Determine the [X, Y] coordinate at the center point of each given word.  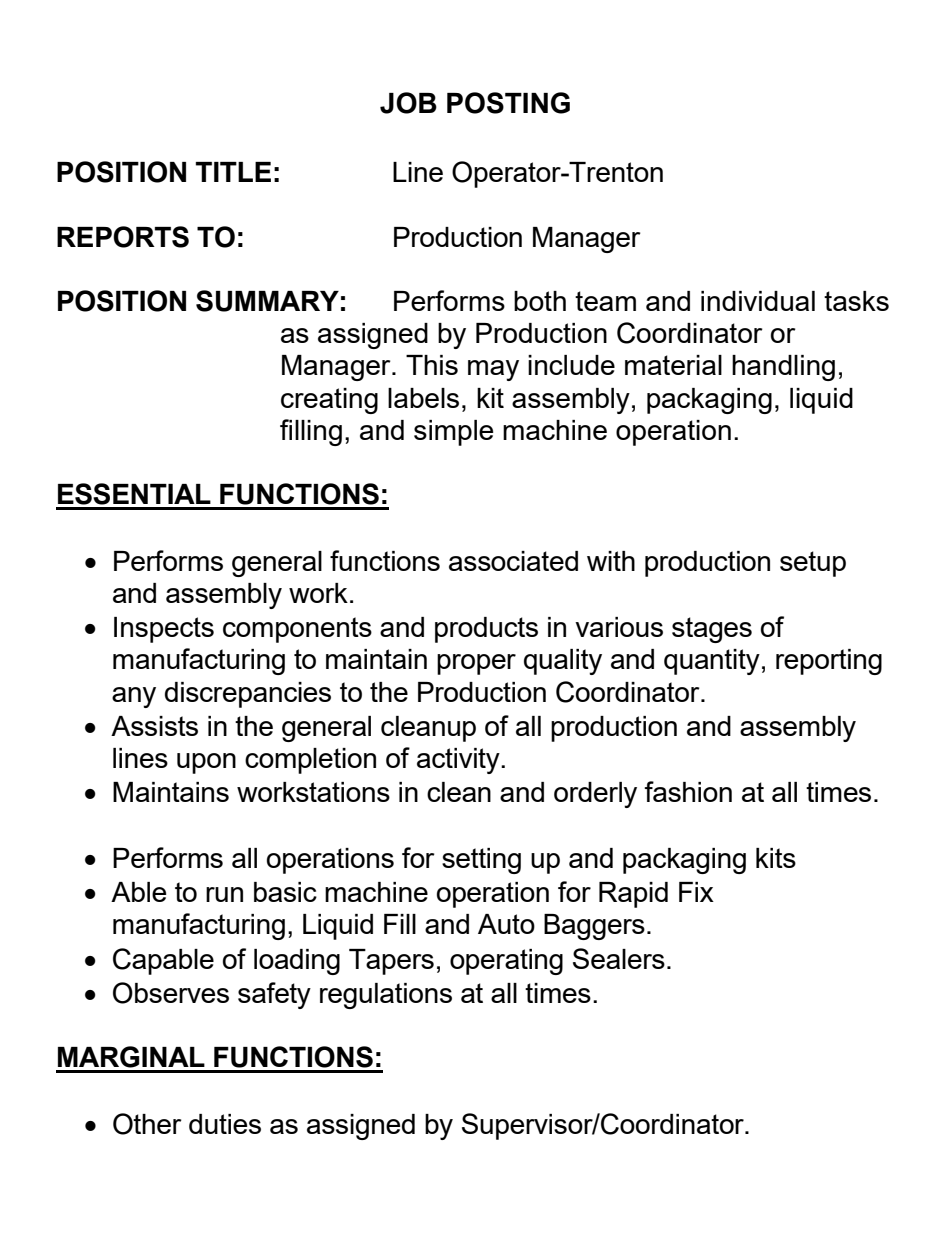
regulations [386, 996]
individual [758, 301]
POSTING [508, 103]
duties [225, 1124]
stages [712, 630]
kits [776, 858]
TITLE [233, 172]
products [486, 630]
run [224, 894]
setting [481, 861]
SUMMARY [267, 301]
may [493, 370]
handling [783, 368]
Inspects [164, 630]
